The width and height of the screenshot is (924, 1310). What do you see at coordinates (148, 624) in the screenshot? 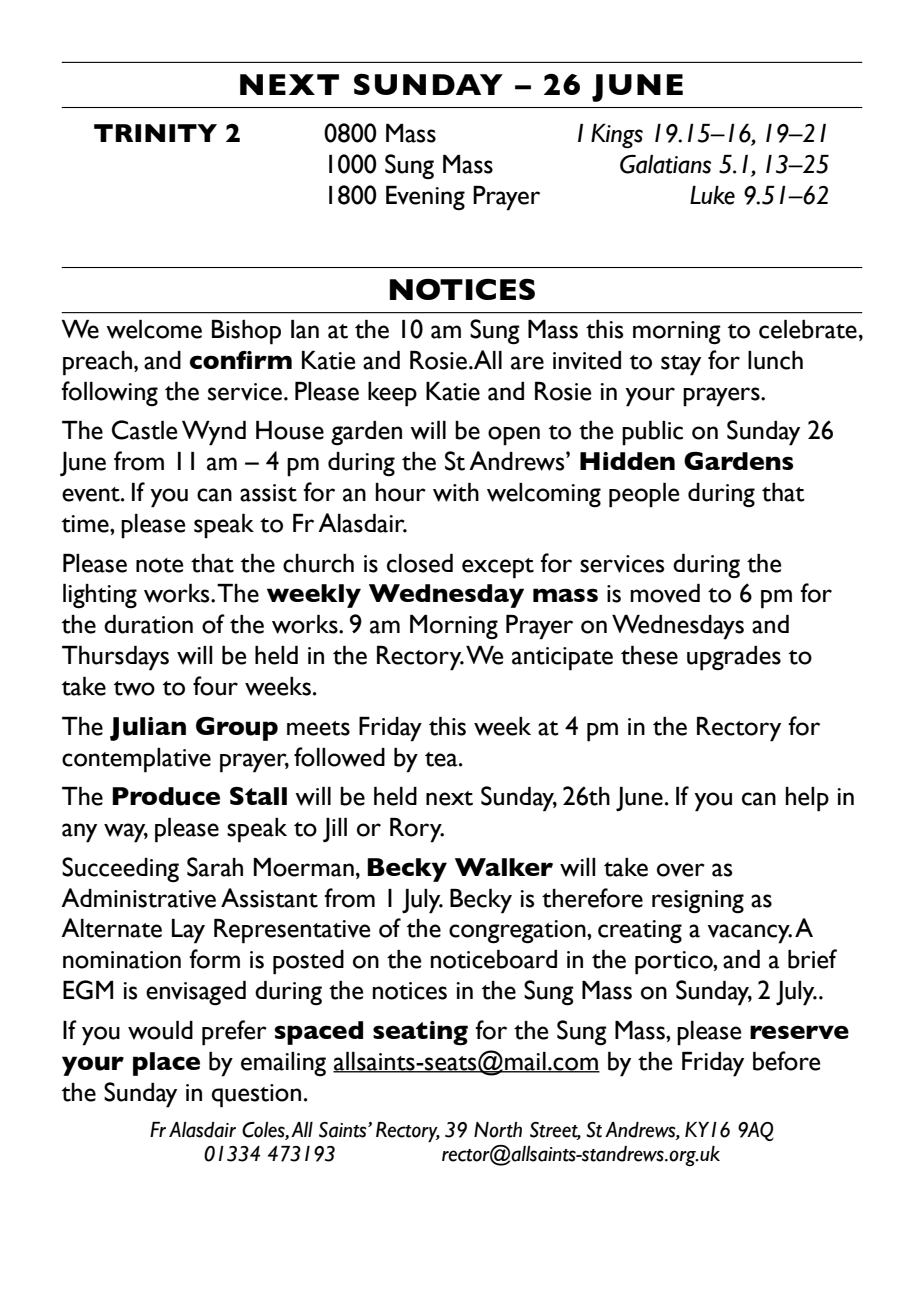
I see `duration` at bounding box center [148, 624].
